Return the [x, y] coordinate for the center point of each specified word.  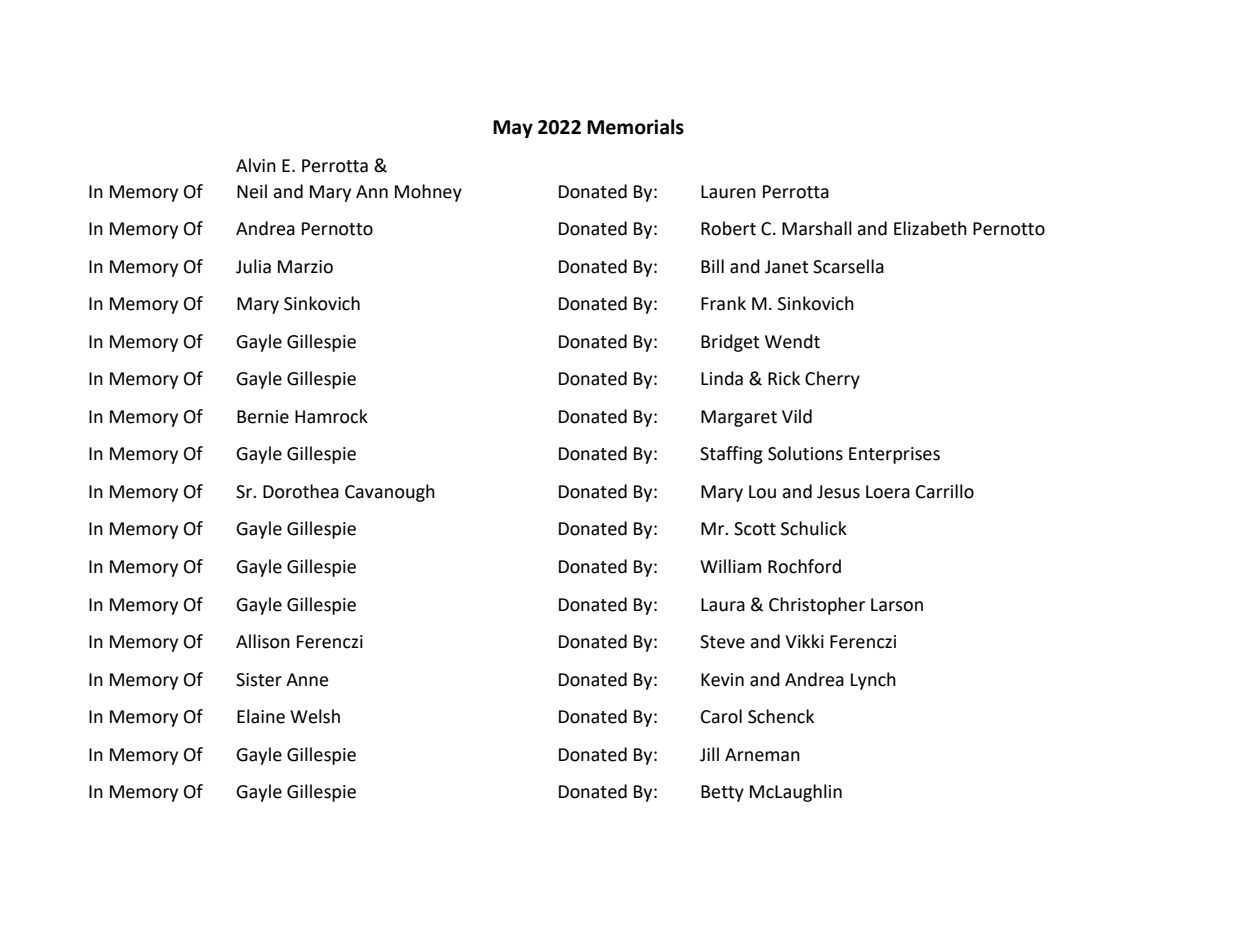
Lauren [728, 192]
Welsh [315, 716]
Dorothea [301, 491]
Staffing [731, 455]
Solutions [805, 453]
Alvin [256, 165]
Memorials [635, 127]
